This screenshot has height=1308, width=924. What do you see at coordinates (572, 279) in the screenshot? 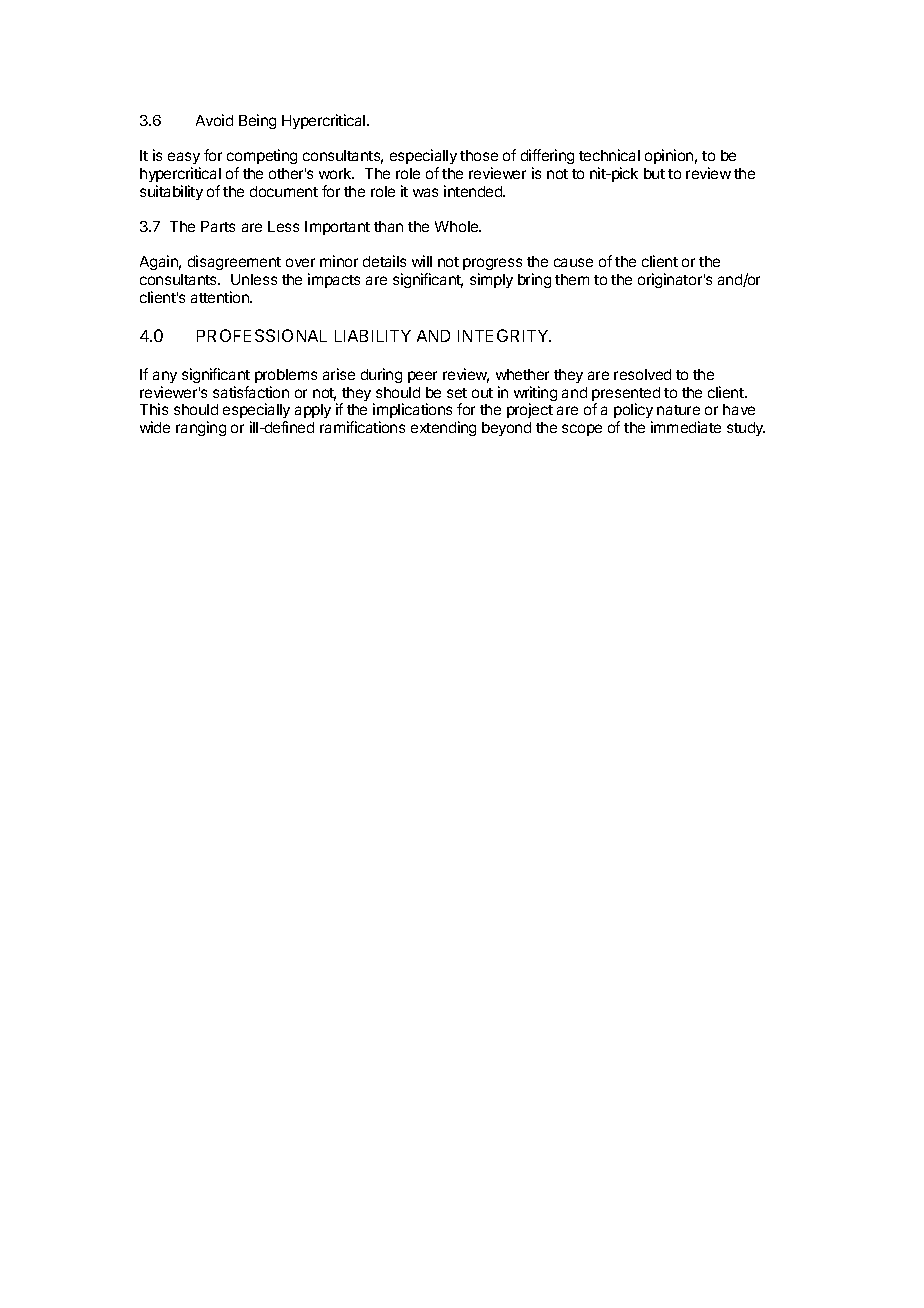
I see `them` at bounding box center [572, 279].
